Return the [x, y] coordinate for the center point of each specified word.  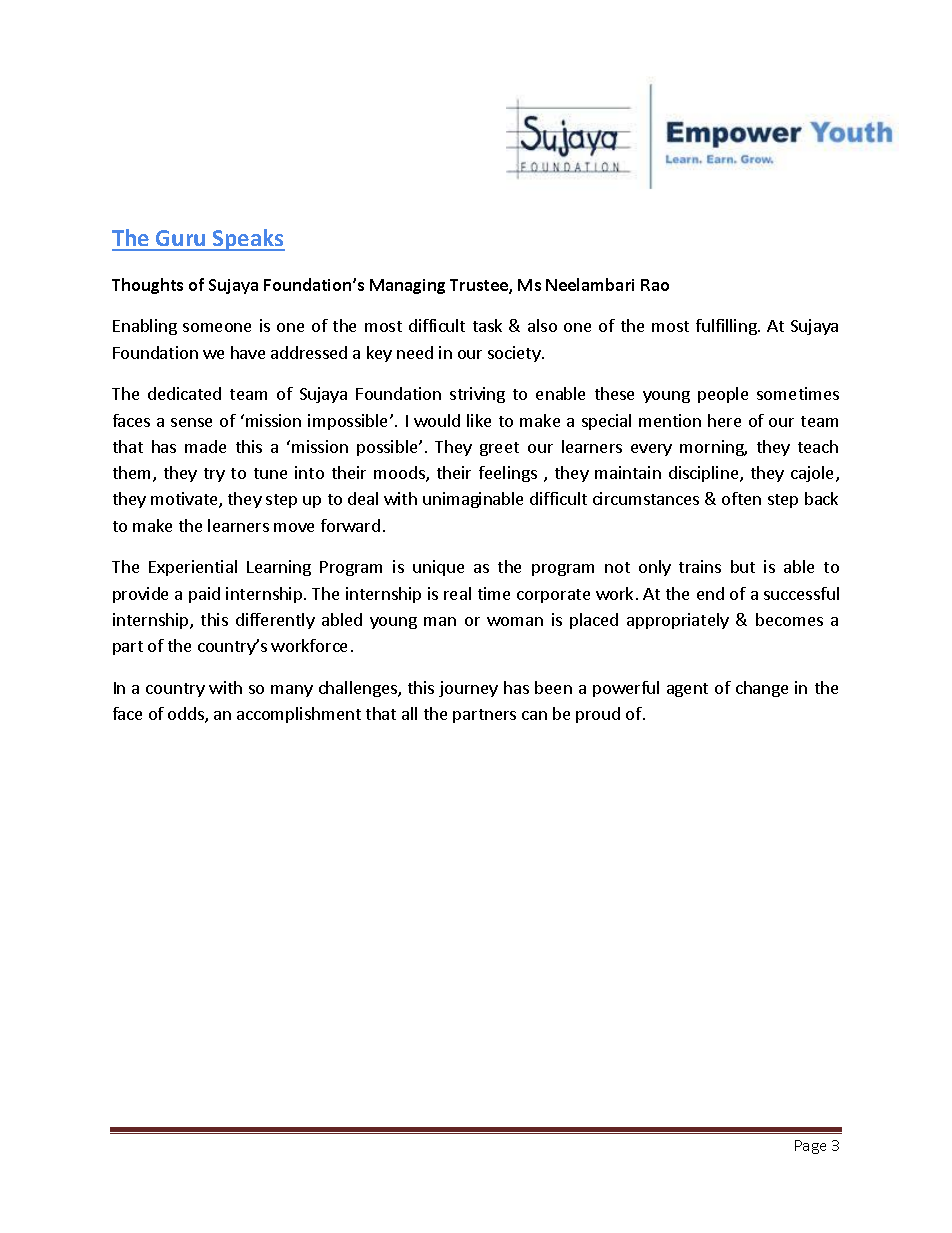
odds [187, 715]
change [762, 689]
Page [810, 1147]
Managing [407, 286]
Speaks [248, 240]
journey [468, 689]
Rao [655, 285]
